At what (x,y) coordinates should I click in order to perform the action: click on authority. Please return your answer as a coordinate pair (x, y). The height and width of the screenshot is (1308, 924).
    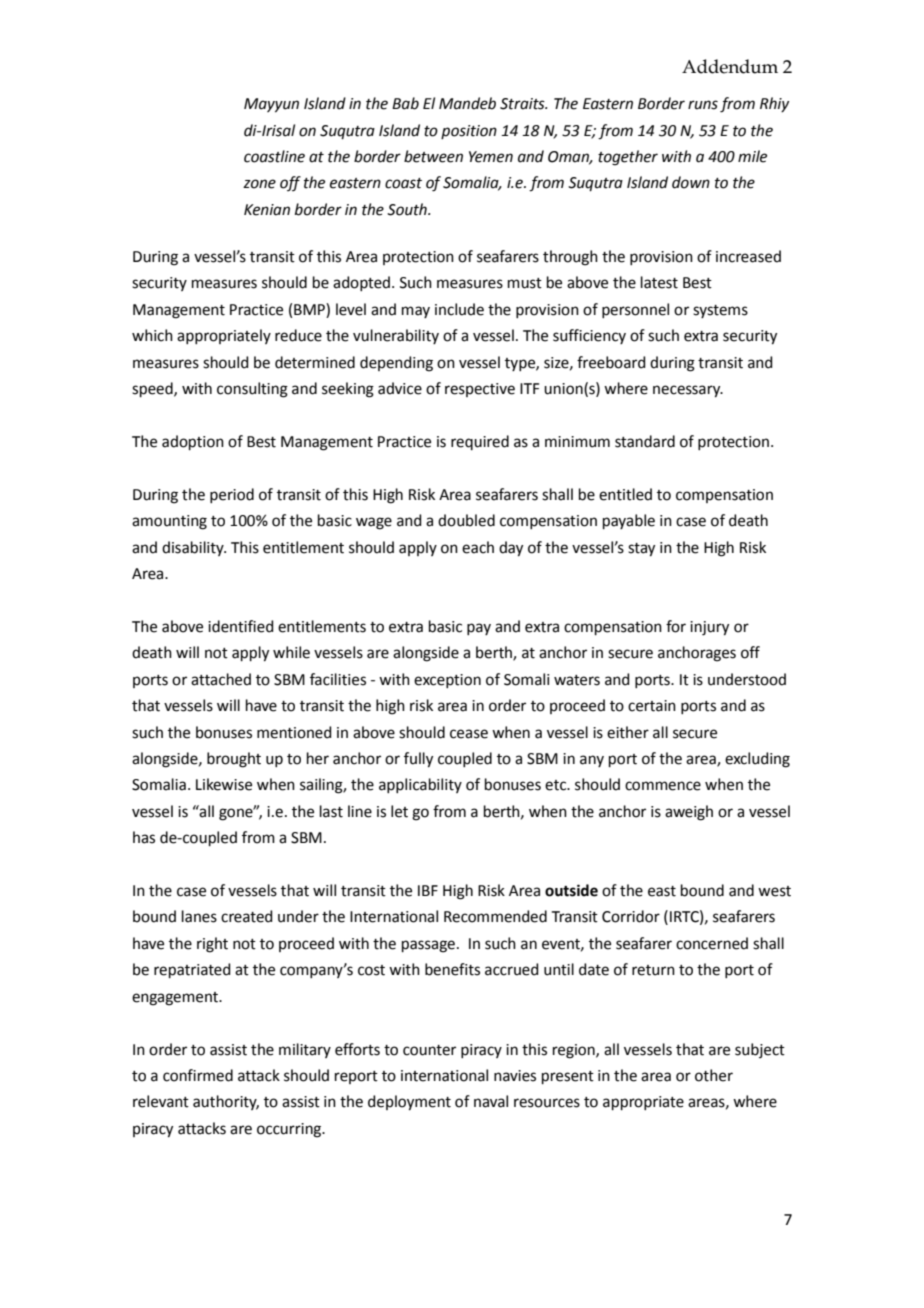
    Looking at the image, I should click on (226, 1102).
